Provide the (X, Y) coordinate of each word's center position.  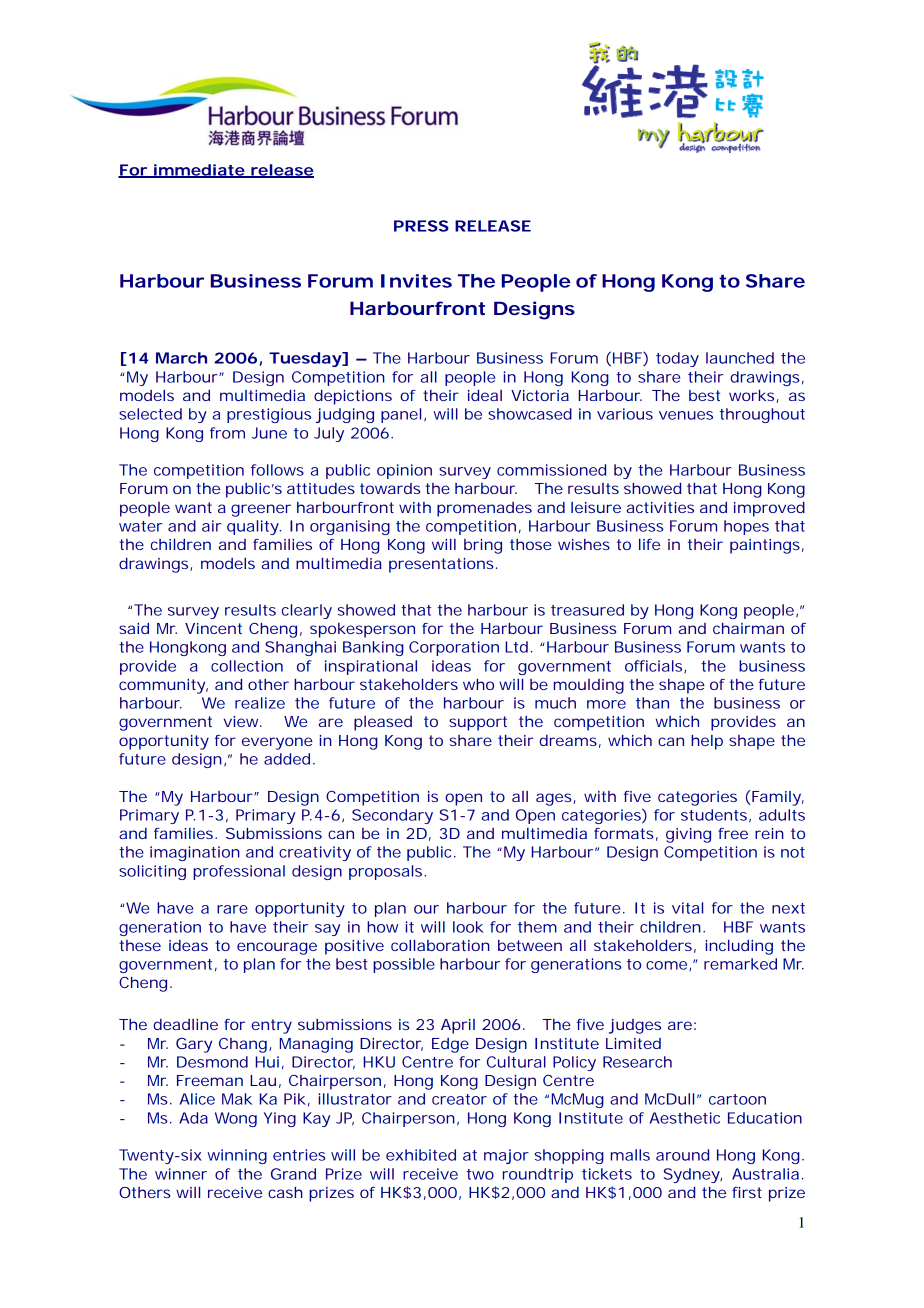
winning (237, 1156)
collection (247, 666)
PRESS (421, 226)
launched (740, 358)
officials (655, 666)
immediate (199, 171)
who (478, 684)
